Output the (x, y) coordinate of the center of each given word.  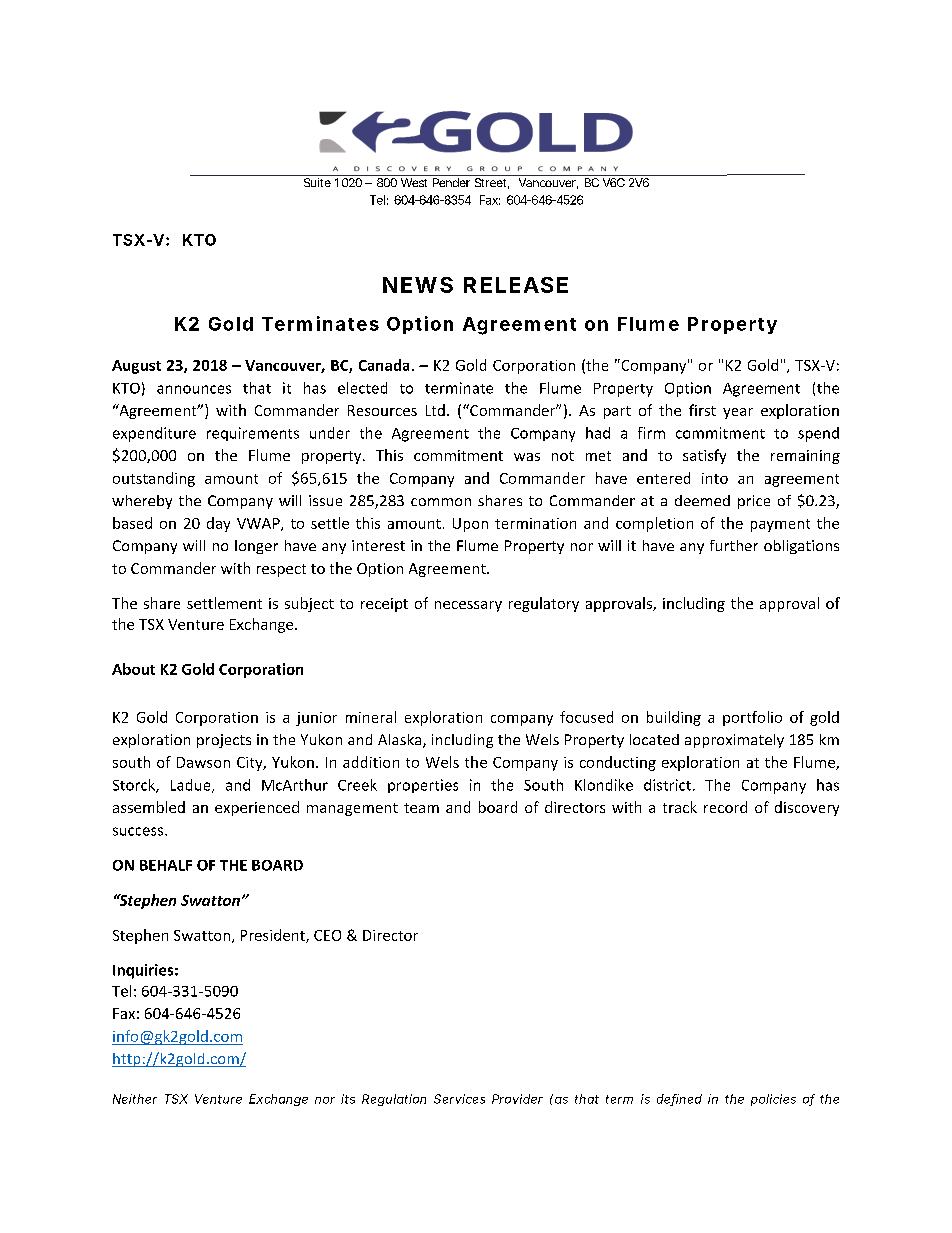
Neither (135, 1099)
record (725, 807)
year (738, 413)
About (133, 669)
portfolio (752, 718)
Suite (317, 182)
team (421, 808)
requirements (253, 434)
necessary (468, 606)
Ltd (435, 410)
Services (459, 1099)
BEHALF (166, 865)
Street (492, 183)
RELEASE (516, 285)
